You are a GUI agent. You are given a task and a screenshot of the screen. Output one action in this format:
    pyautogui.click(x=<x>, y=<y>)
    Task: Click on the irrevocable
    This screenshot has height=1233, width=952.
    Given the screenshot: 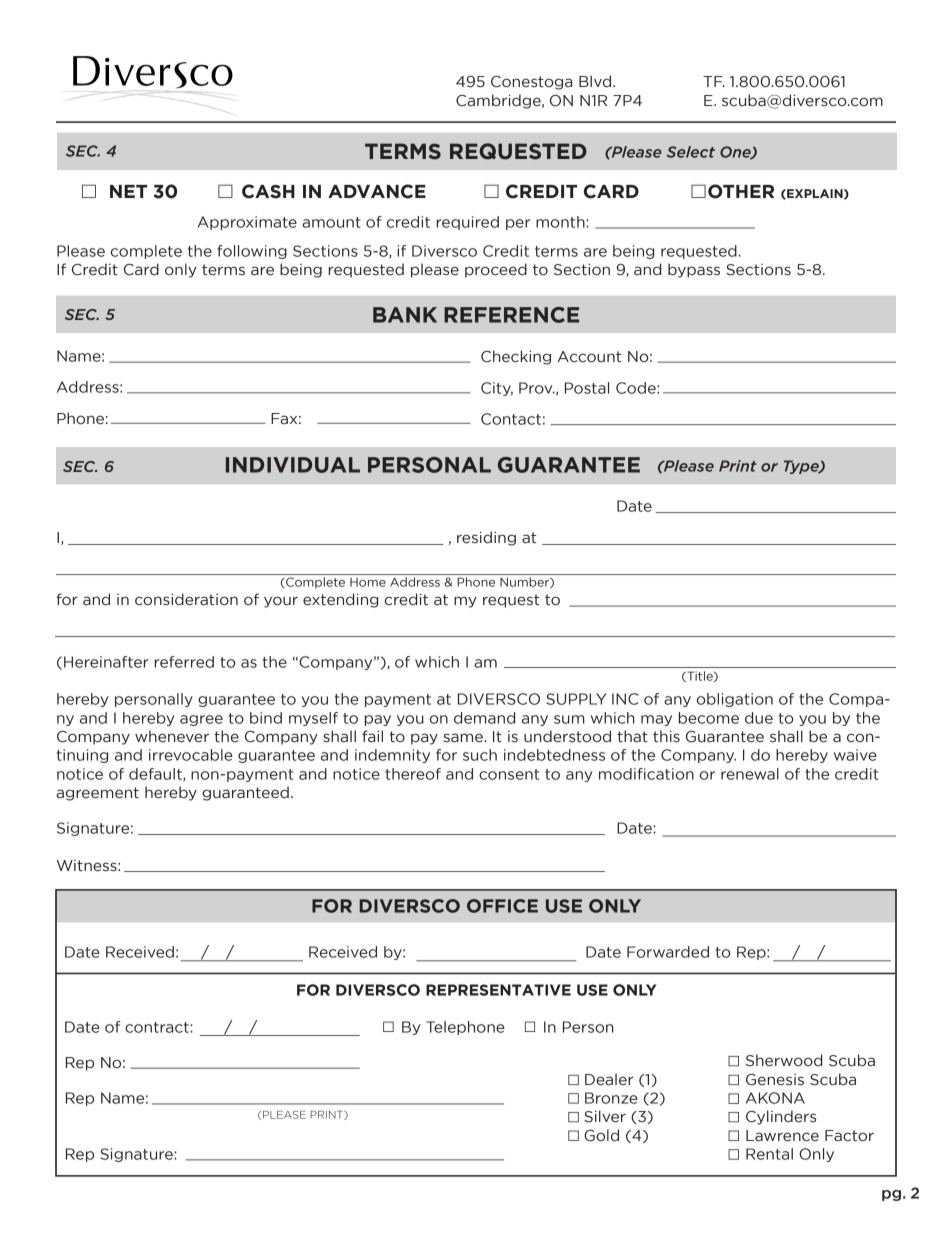 What is the action you would take?
    pyautogui.click(x=191, y=755)
